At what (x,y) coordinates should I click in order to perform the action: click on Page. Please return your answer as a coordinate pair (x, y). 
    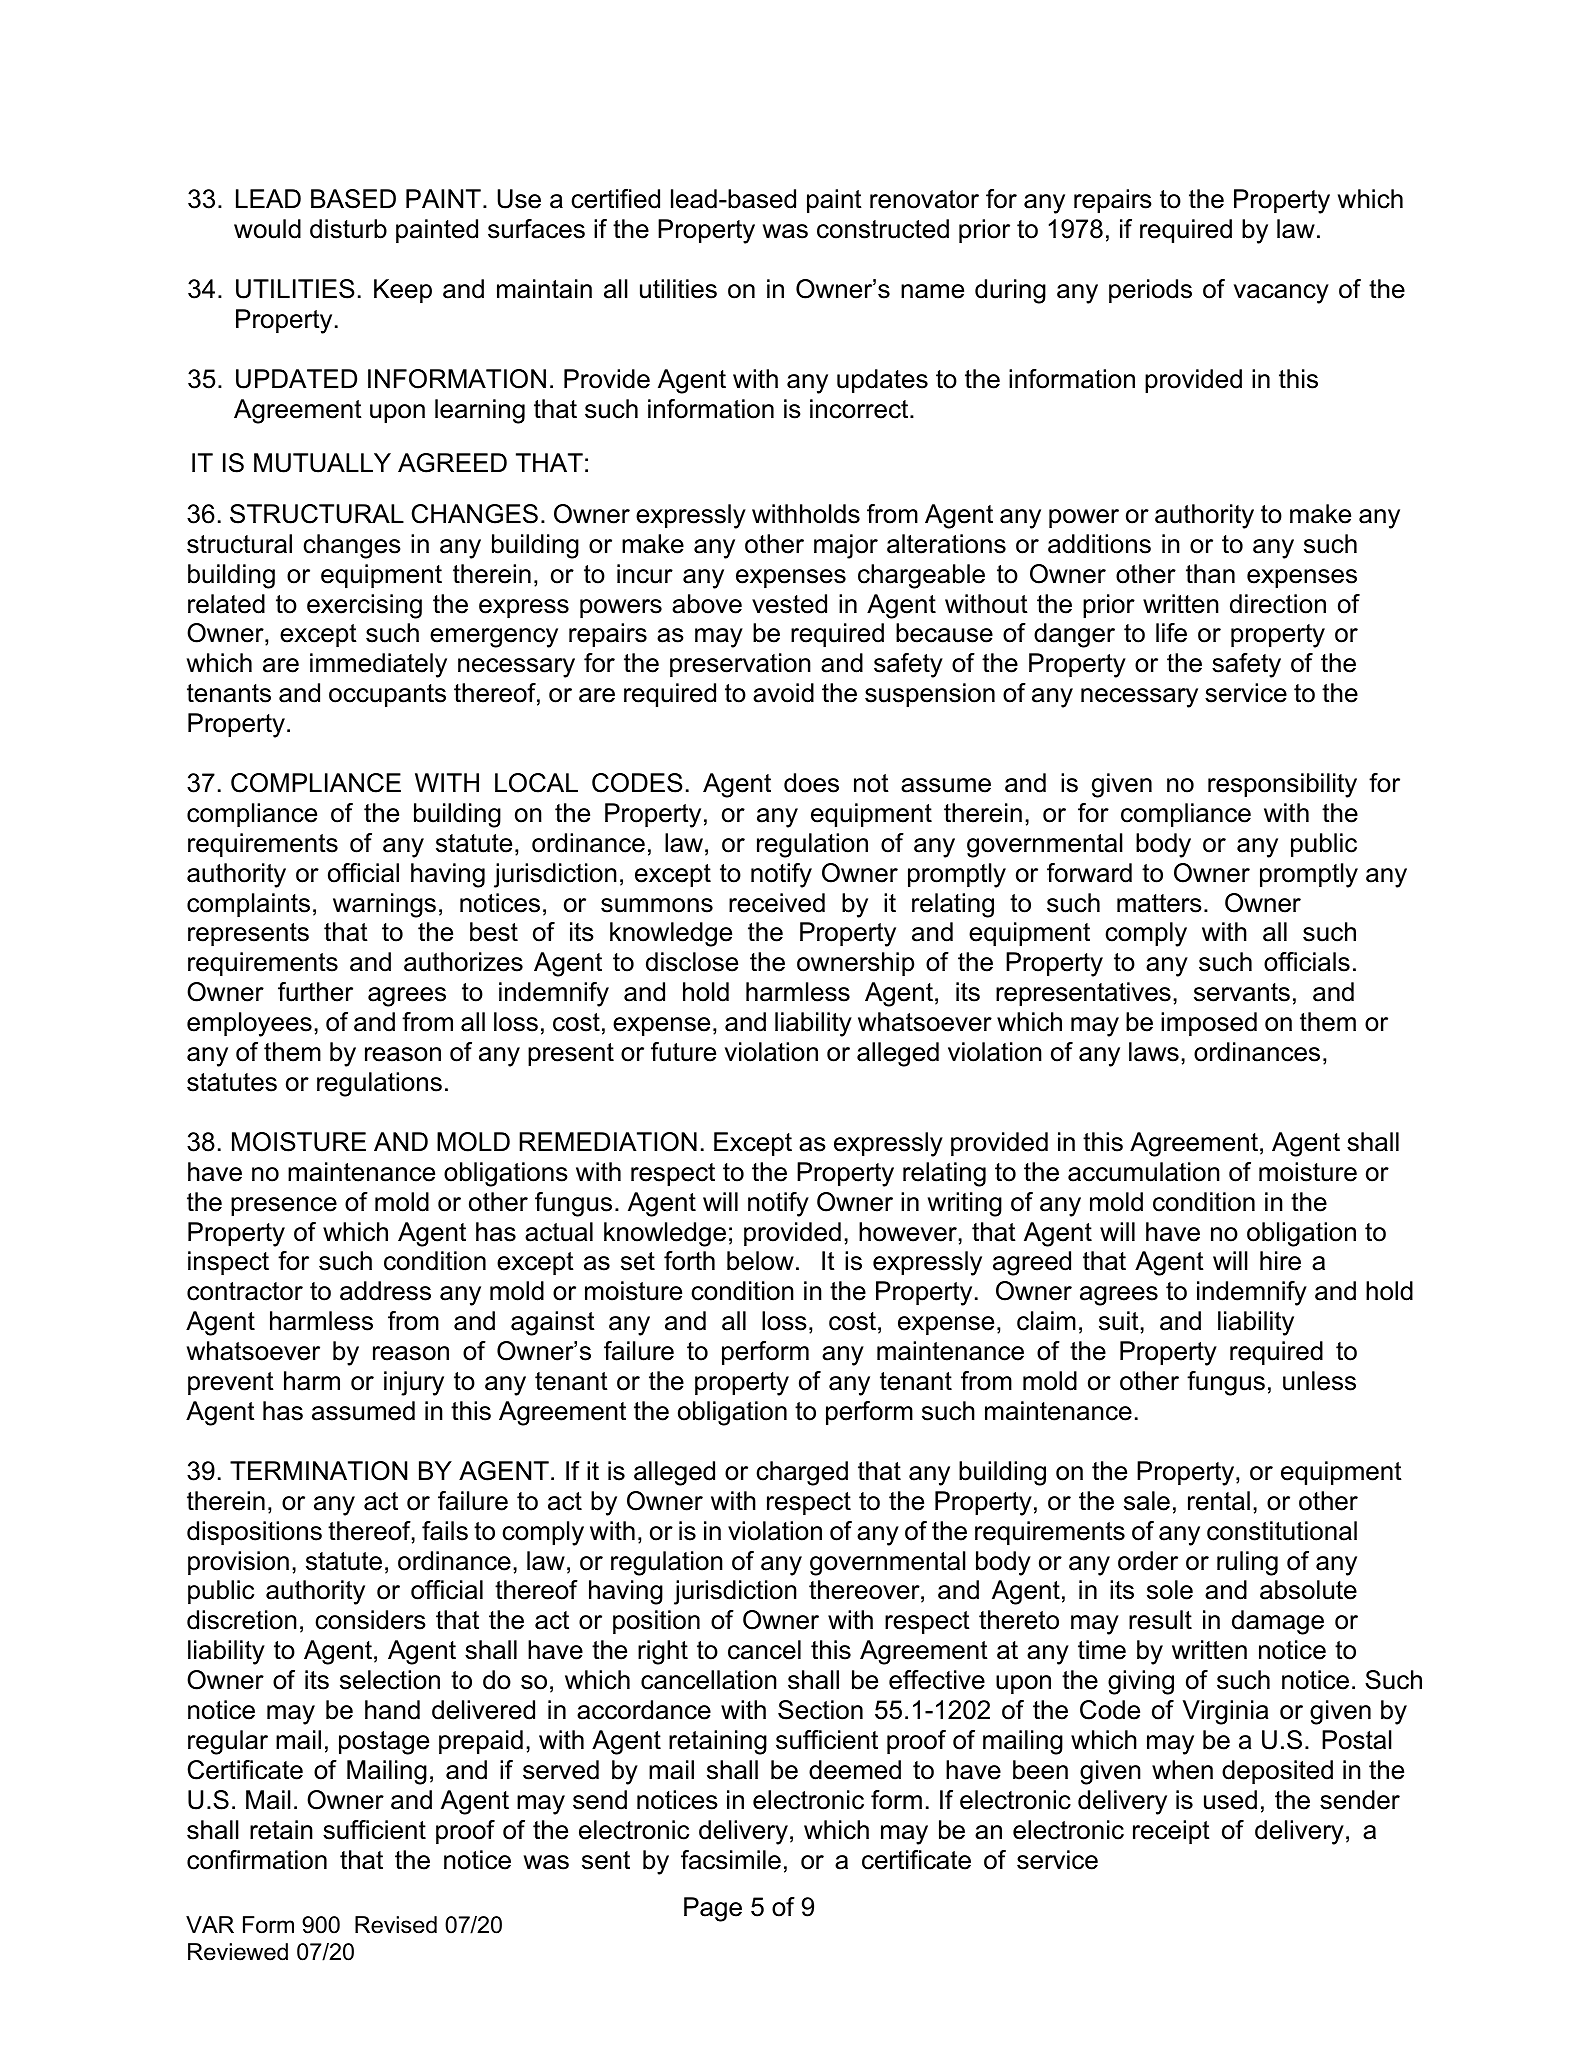
    Looking at the image, I should click on (713, 1909).
